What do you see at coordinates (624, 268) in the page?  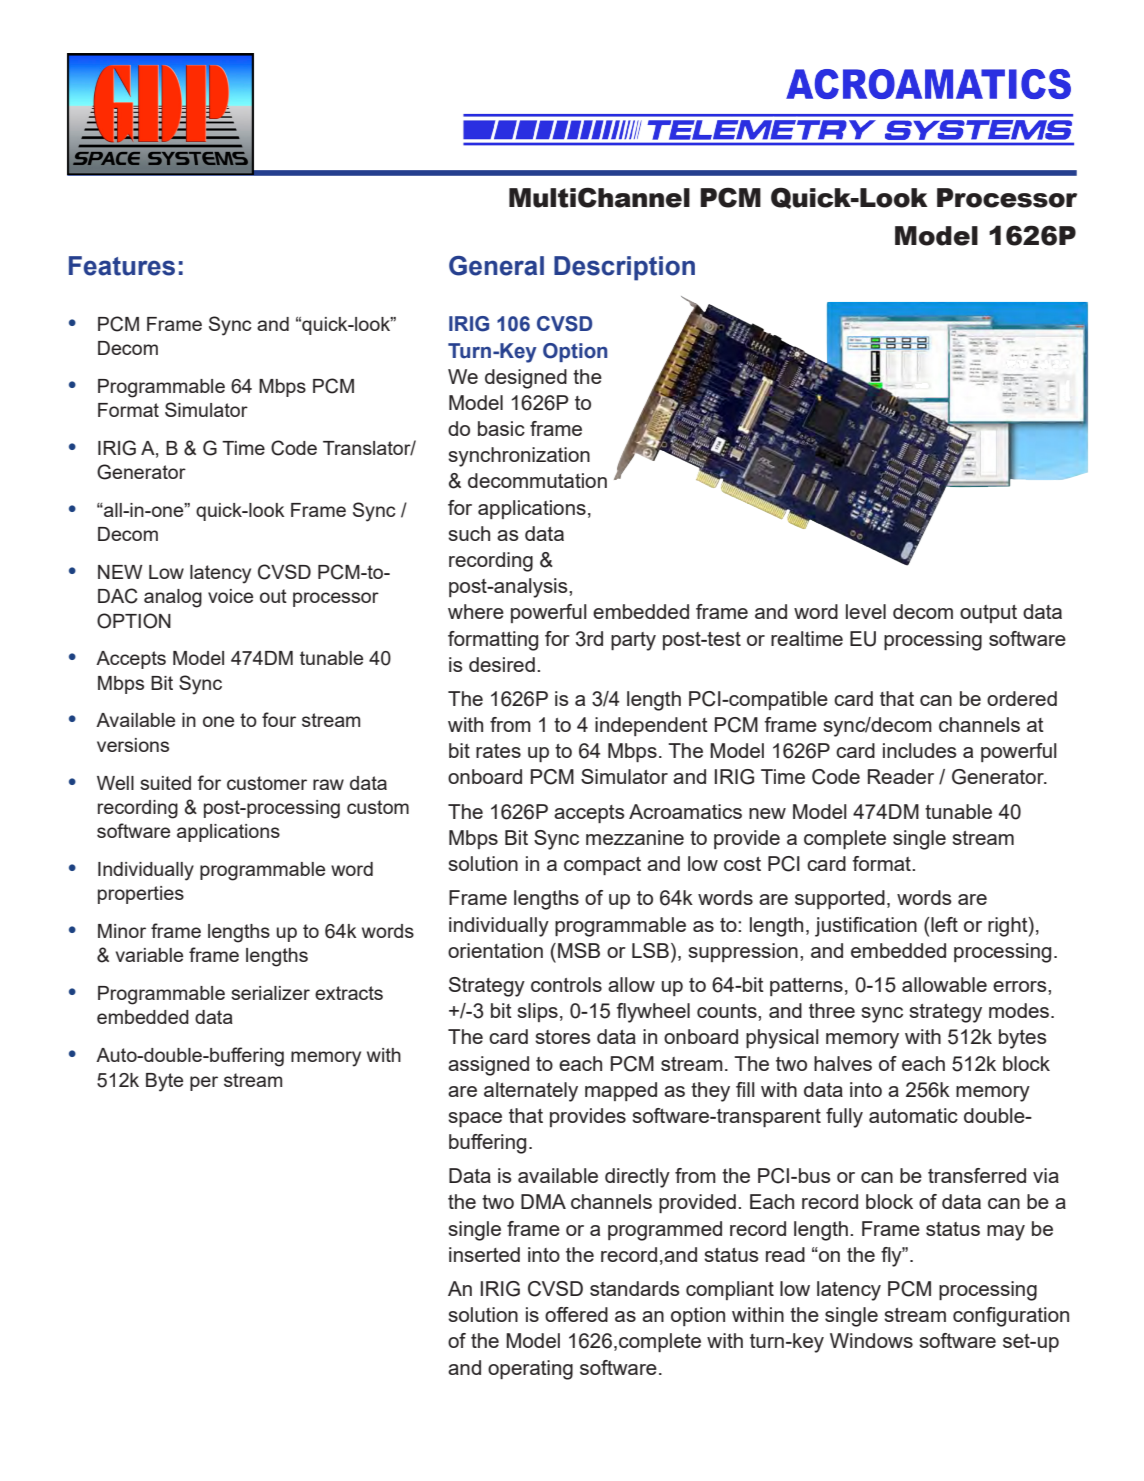 I see `Description` at bounding box center [624, 268].
